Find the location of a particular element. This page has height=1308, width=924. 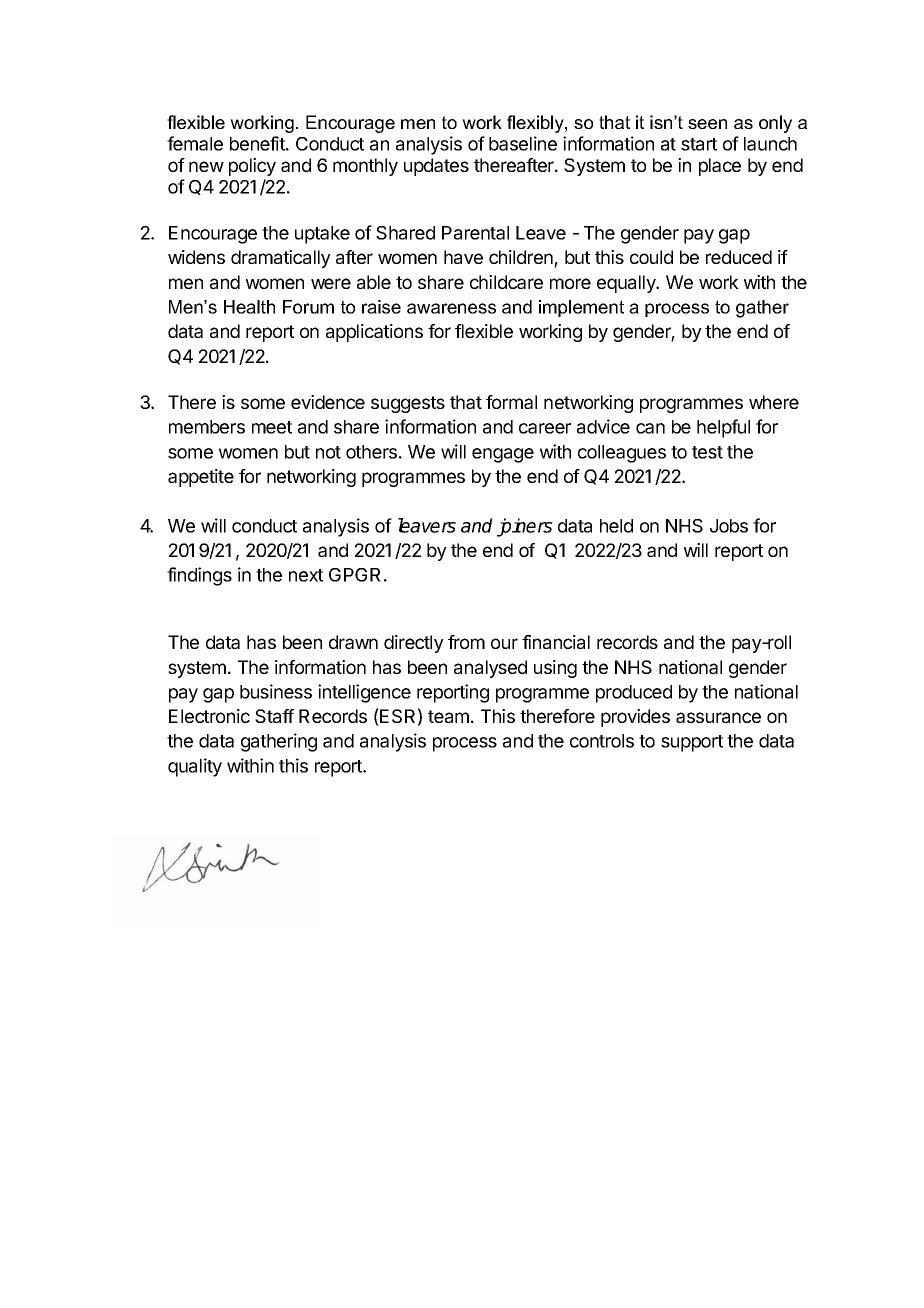

baseline is located at coordinates (523, 143).
